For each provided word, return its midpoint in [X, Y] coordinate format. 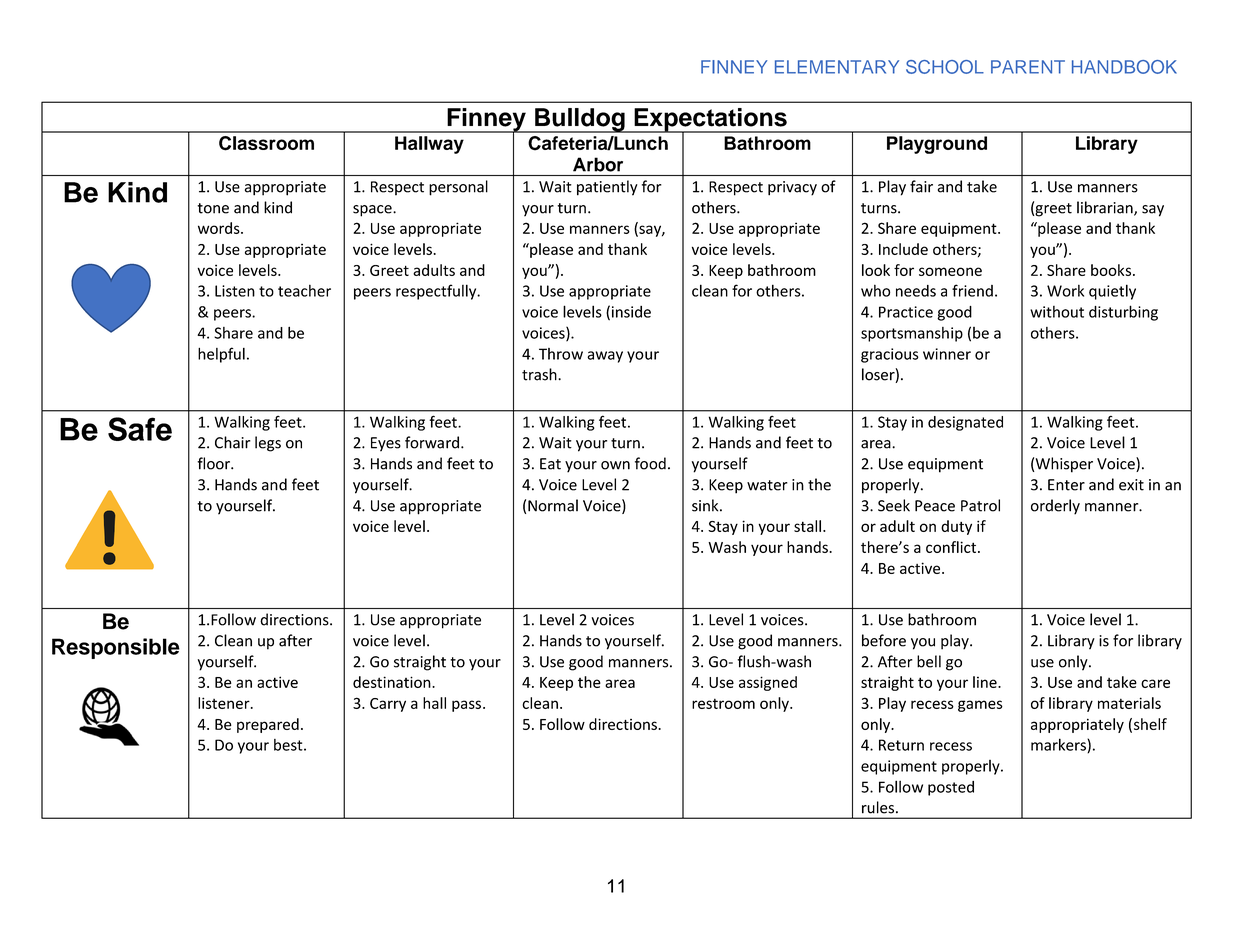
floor [214, 463]
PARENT [1028, 67]
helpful [221, 355]
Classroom [266, 143]
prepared [268, 725]
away [605, 357]
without [1057, 312]
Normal [553, 505]
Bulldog [580, 120]
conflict [952, 547]
